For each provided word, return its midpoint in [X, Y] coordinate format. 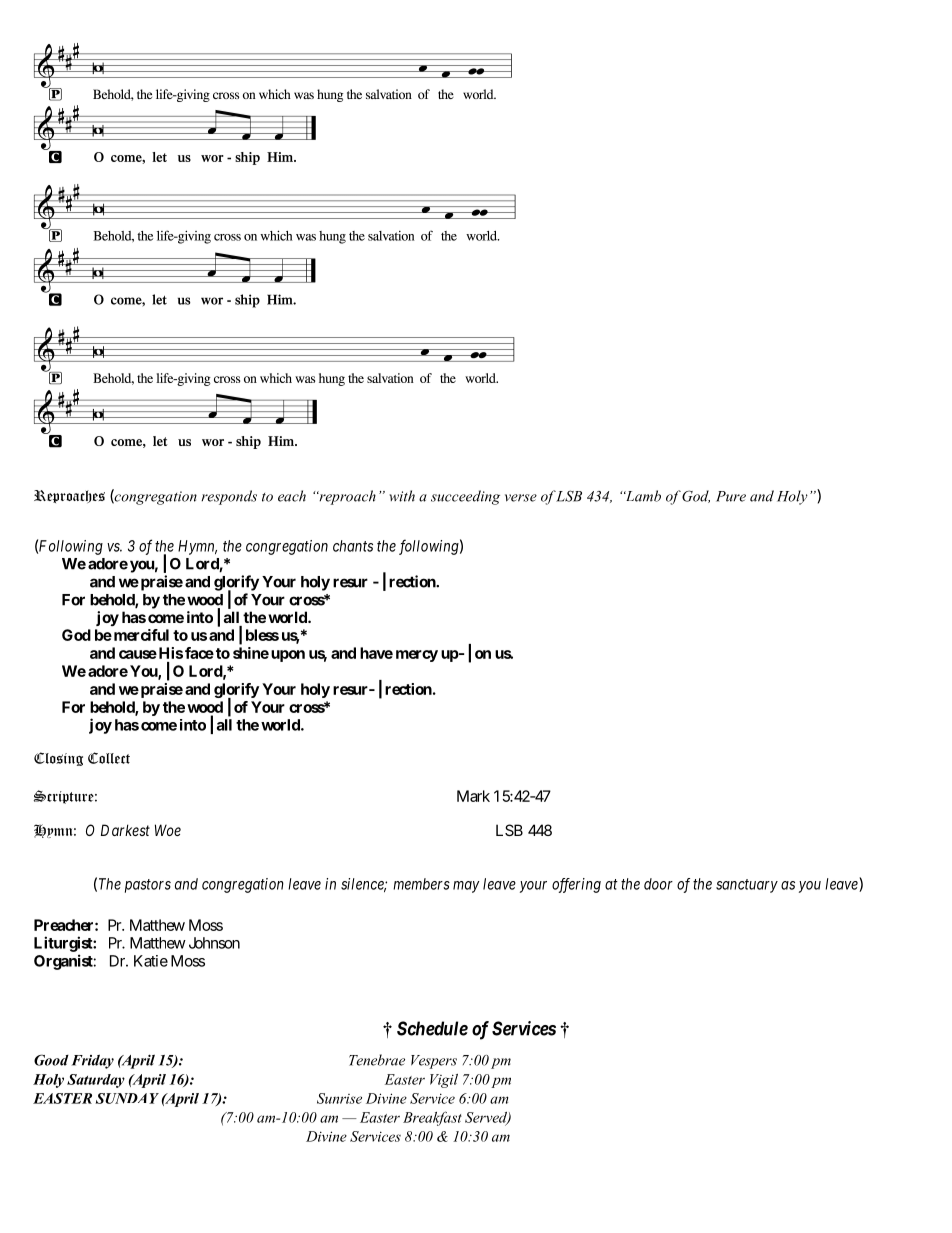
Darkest [125, 830]
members [421, 884]
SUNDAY [127, 1098]
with [402, 496]
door [658, 884]
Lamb [642, 496]
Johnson [214, 943]
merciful [140, 635]
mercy [417, 656]
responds [229, 497]
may [466, 887]
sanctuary [747, 886]
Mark [473, 796]
